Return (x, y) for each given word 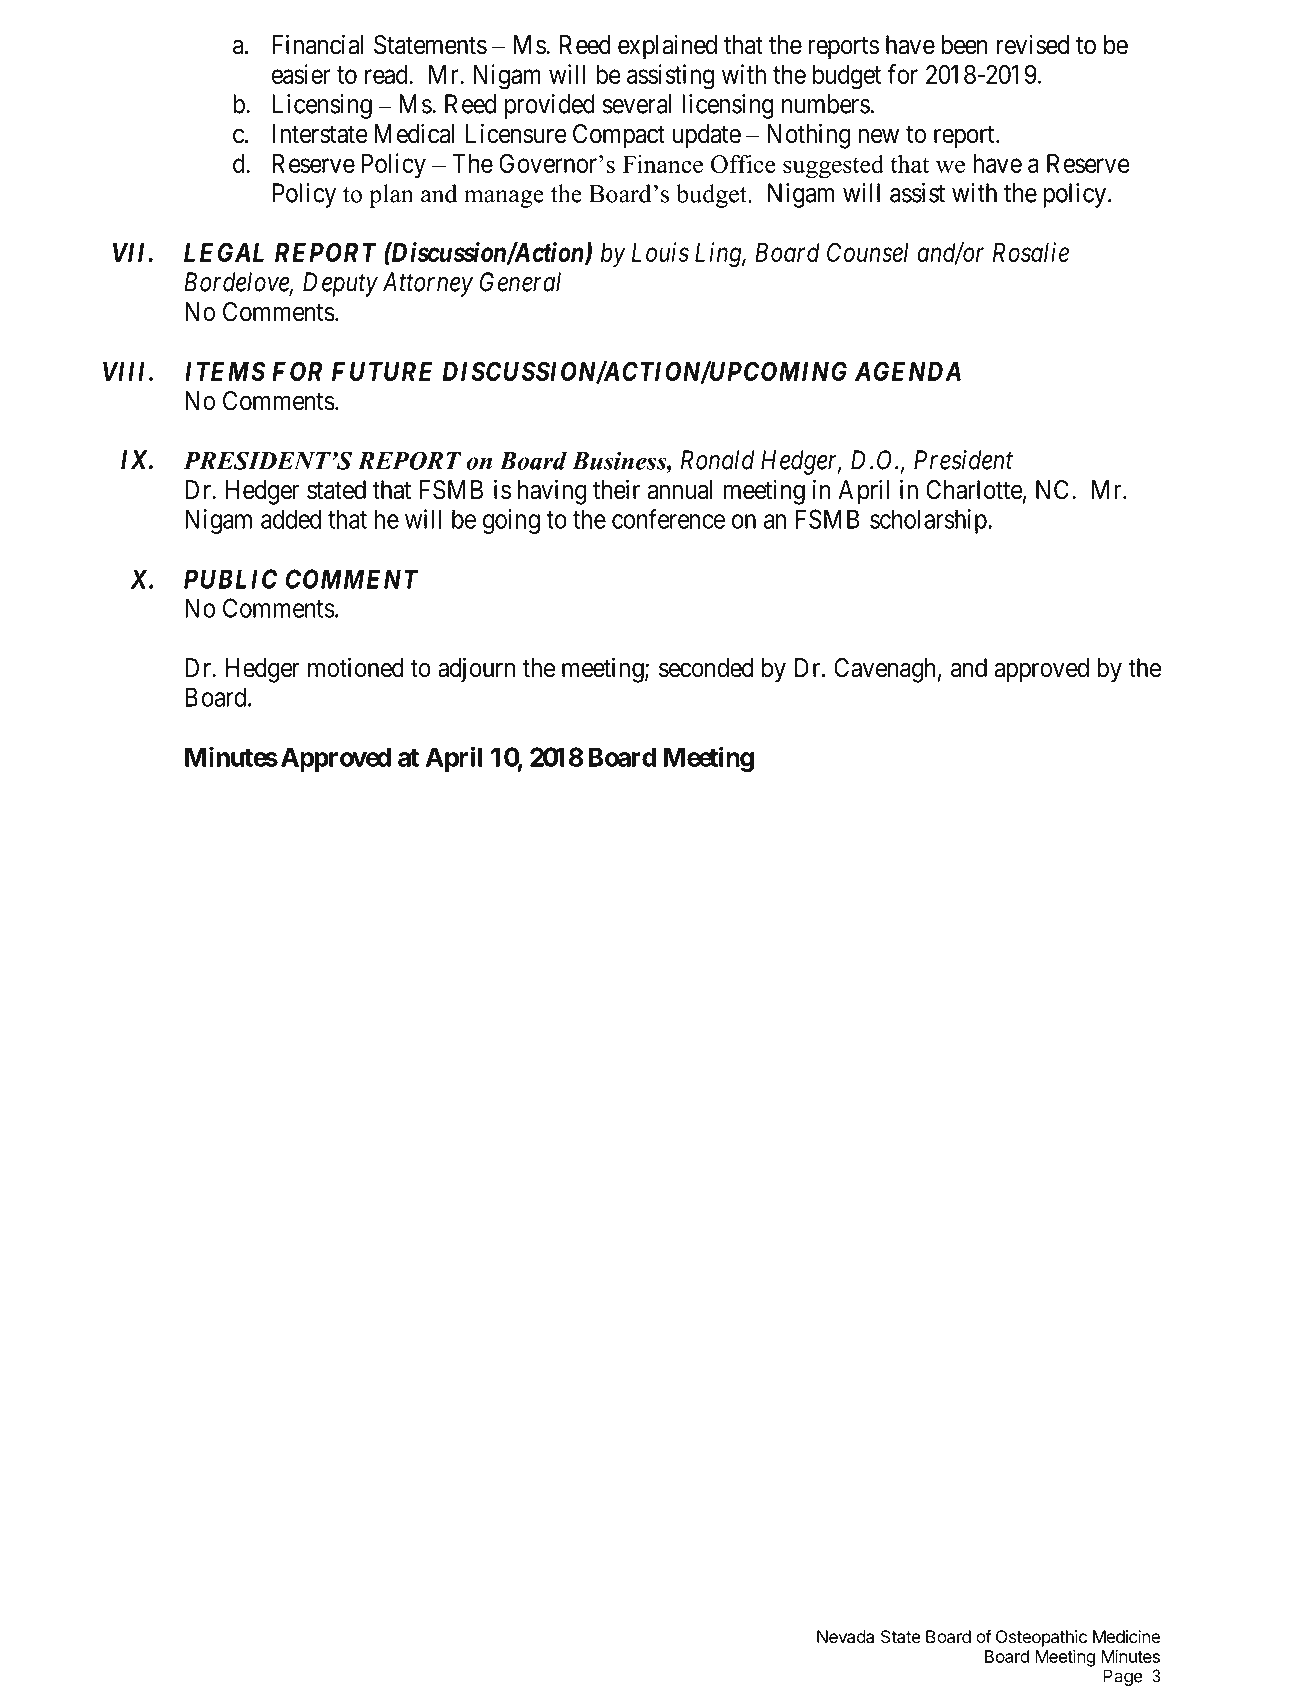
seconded (706, 668)
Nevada (845, 1637)
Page (1123, 1677)
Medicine (1126, 1637)
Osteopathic (1041, 1638)
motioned (356, 667)
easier (301, 74)
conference (668, 519)
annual (680, 490)
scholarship (928, 521)
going (511, 521)
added (291, 519)
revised (1033, 44)
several (637, 104)
